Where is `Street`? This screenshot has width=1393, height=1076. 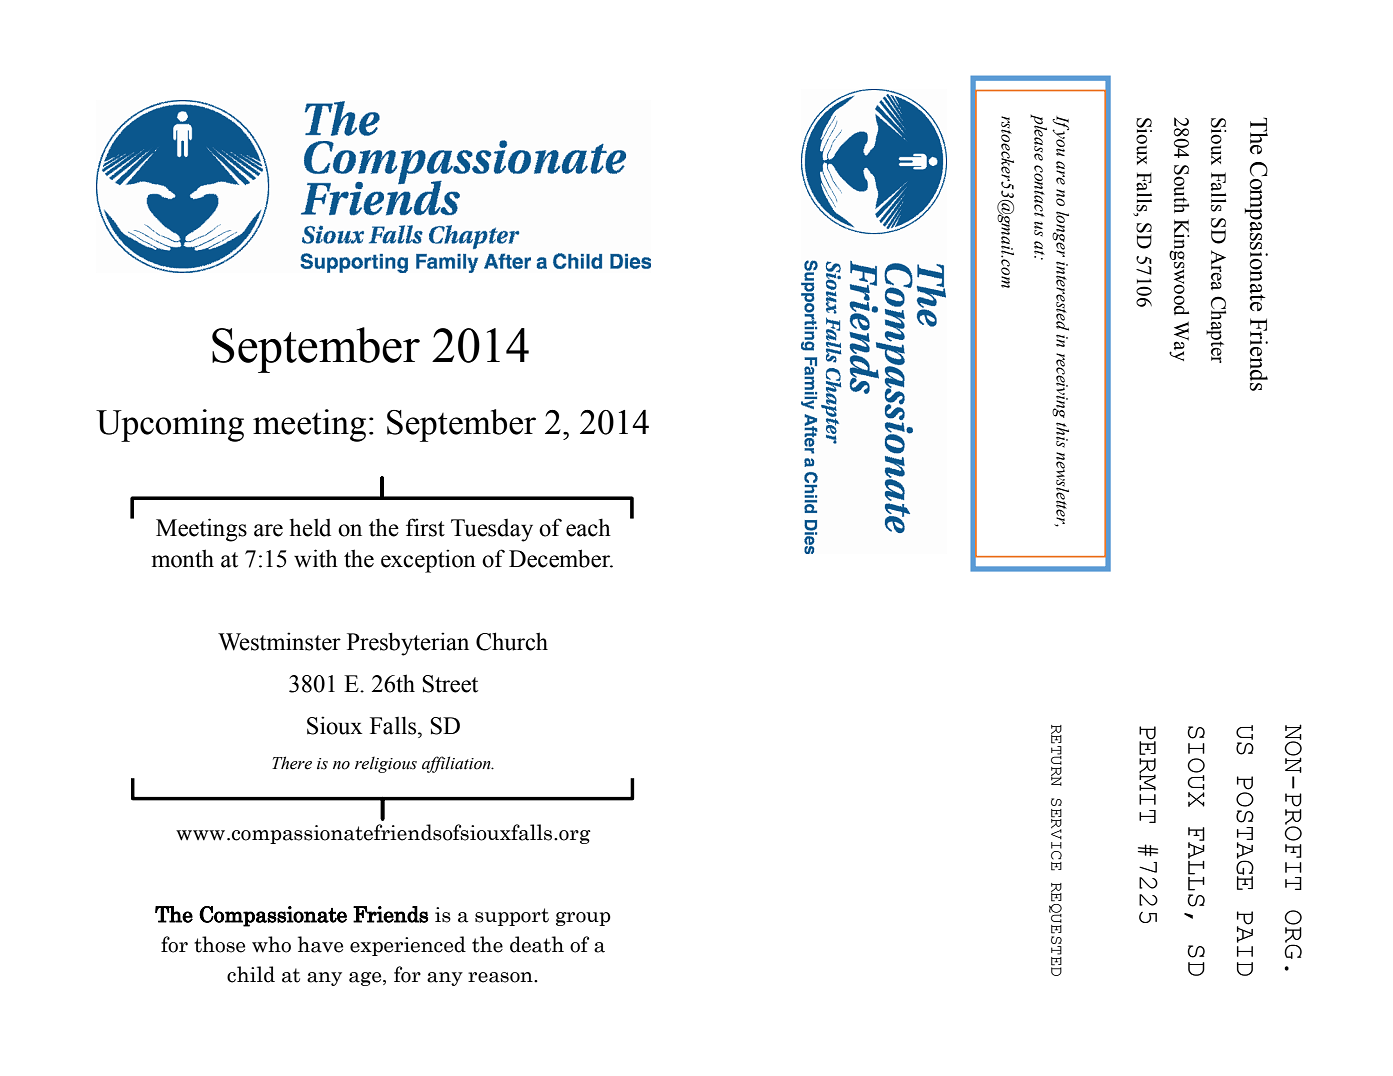 Street is located at coordinates (450, 684).
